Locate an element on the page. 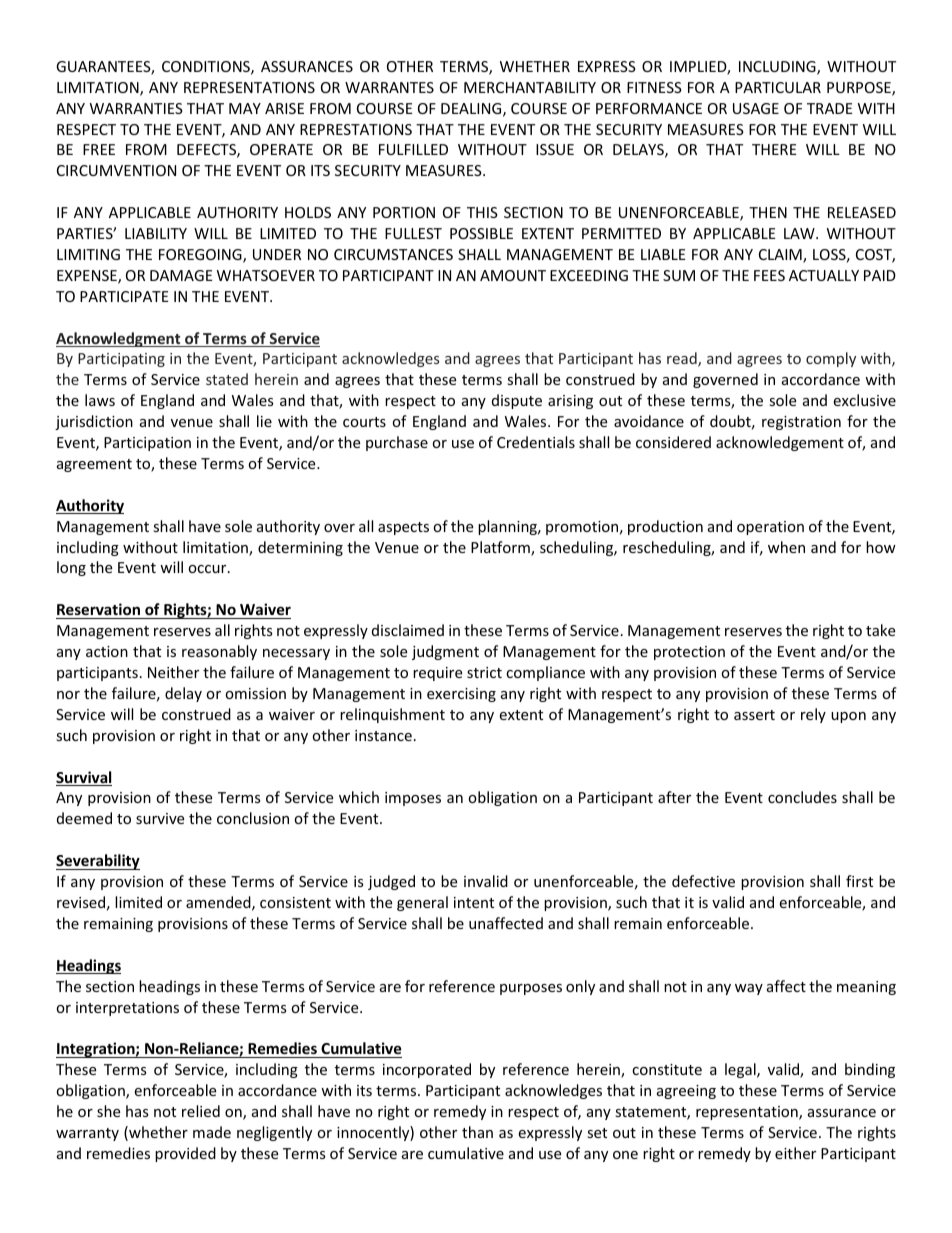 This page has height=1233, width=952. relied is located at coordinates (201, 1111).
